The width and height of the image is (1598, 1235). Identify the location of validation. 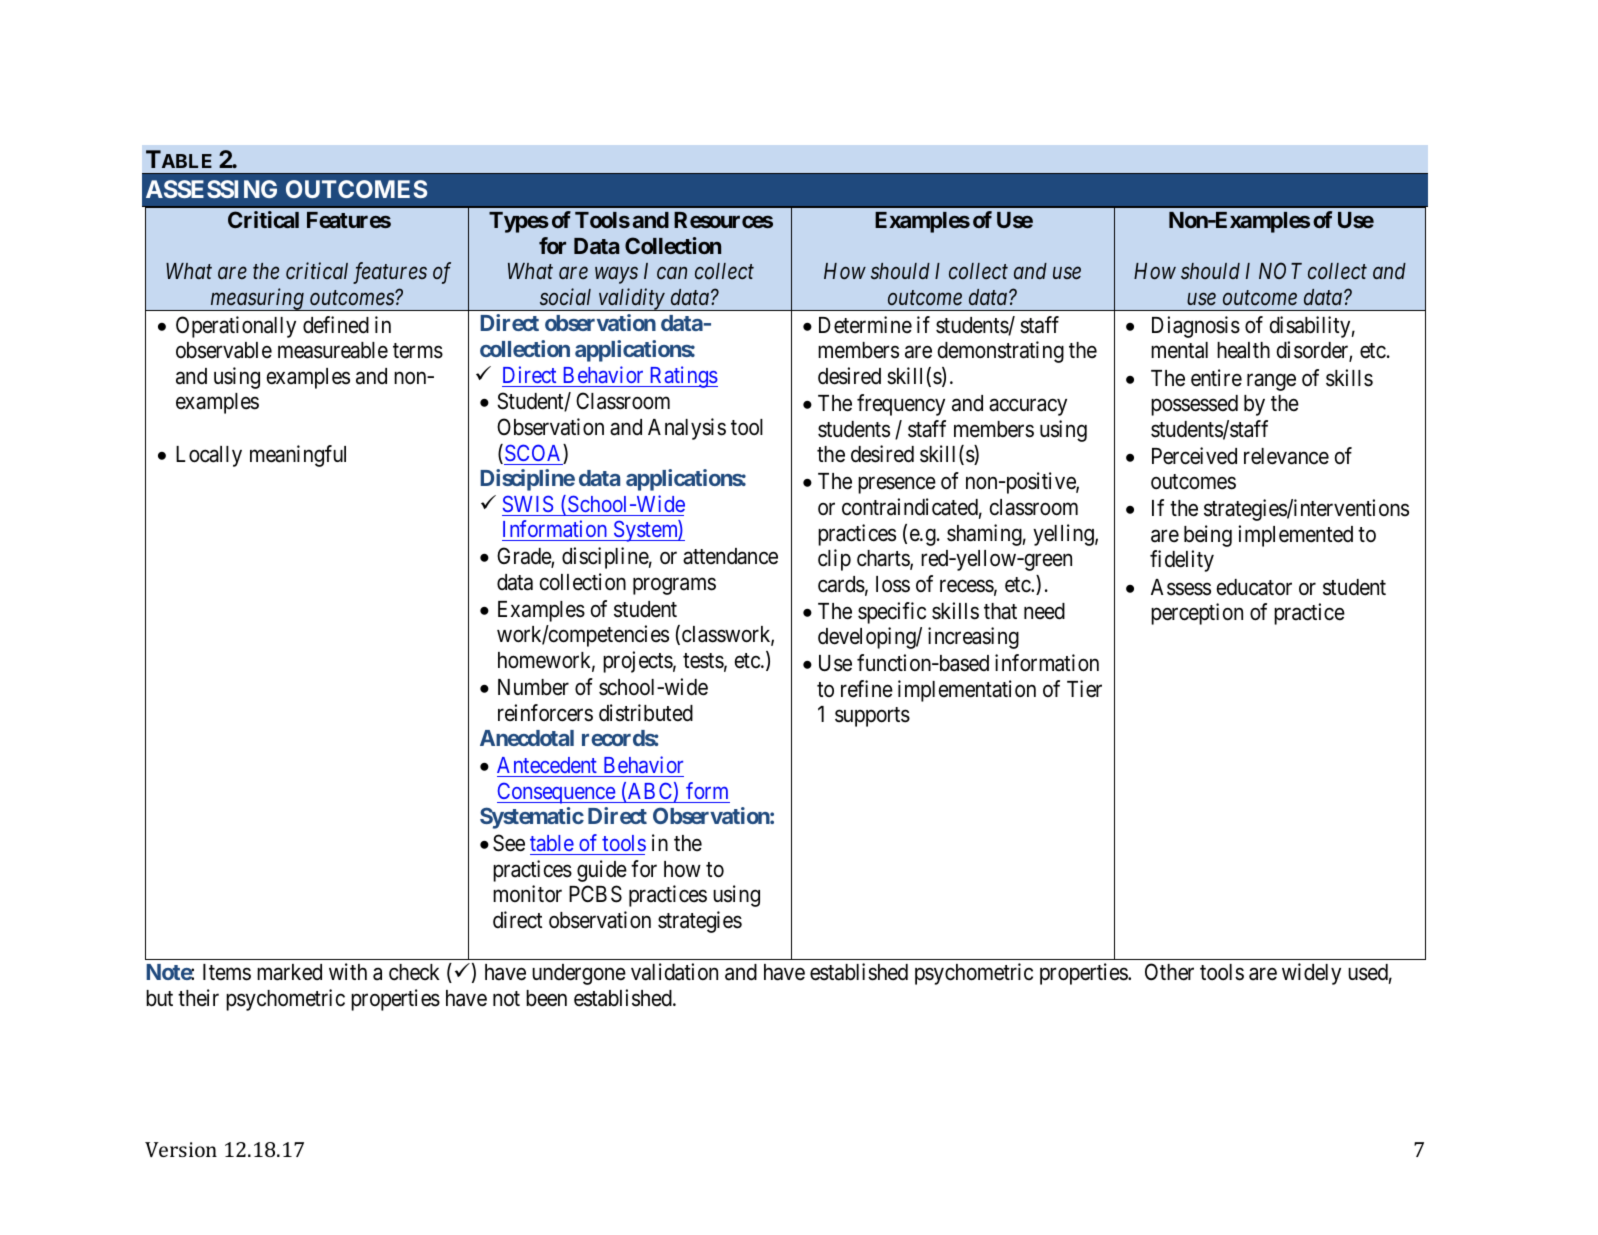
(674, 972).
